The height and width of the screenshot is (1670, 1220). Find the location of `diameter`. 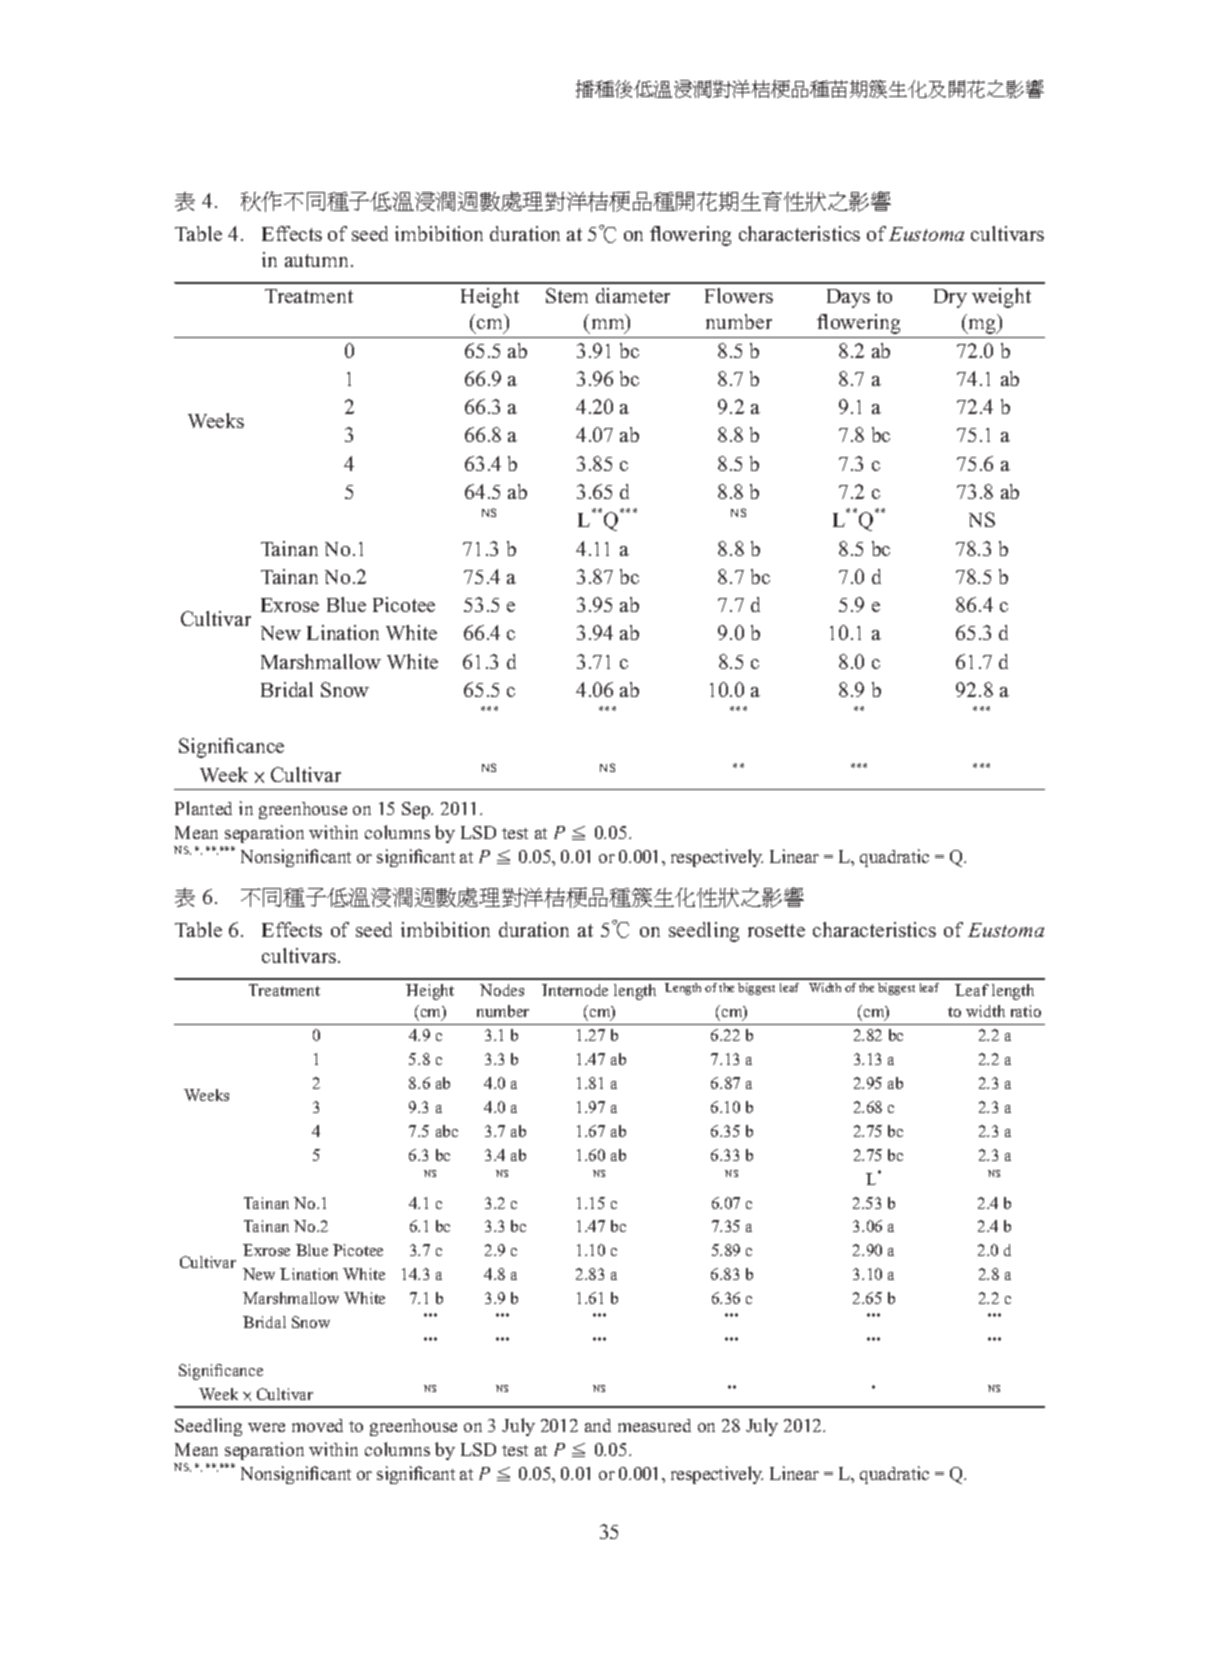

diameter is located at coordinates (633, 295).
